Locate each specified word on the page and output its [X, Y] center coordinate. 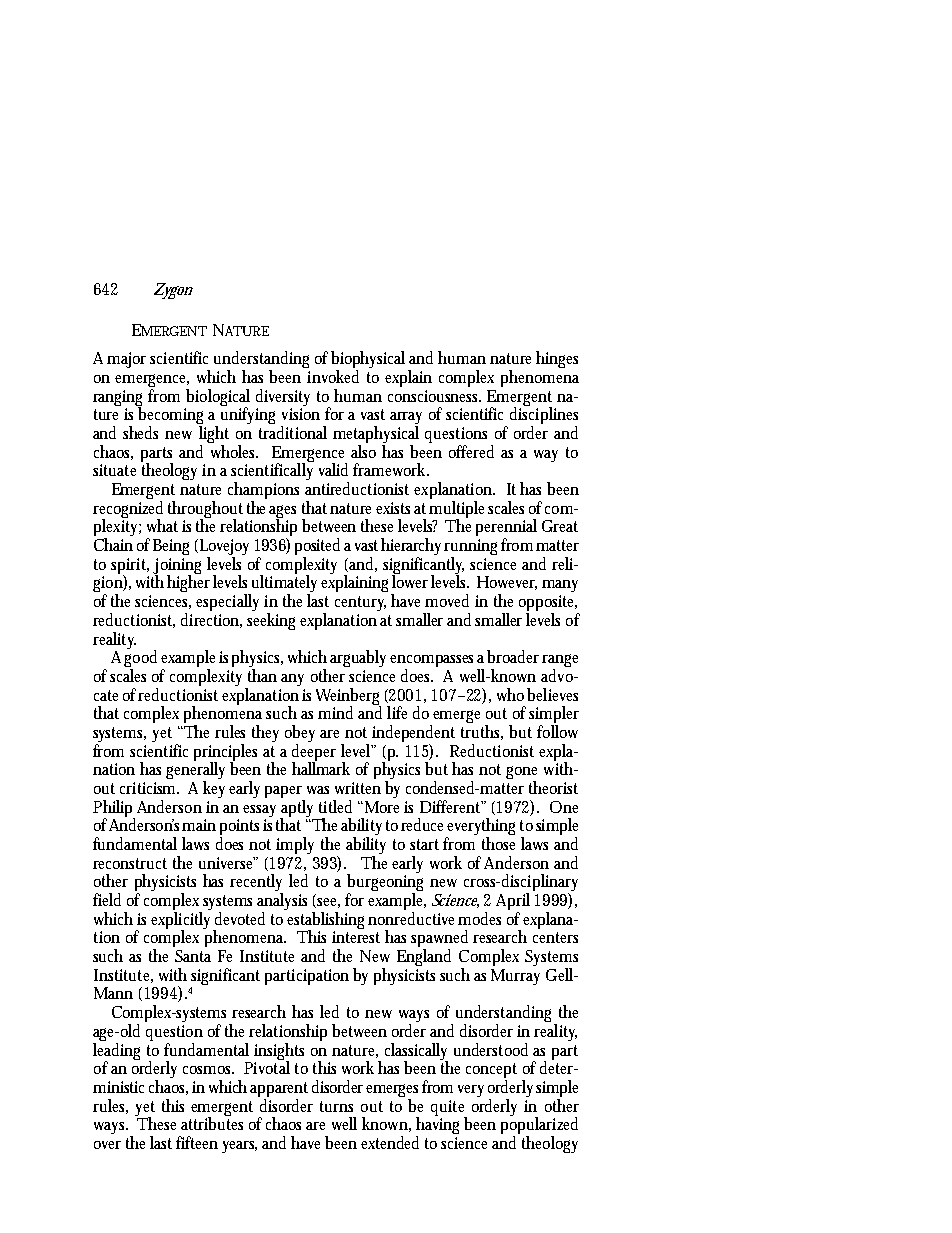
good [140, 659]
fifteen [197, 1142]
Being [171, 547]
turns [336, 1106]
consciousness [434, 396]
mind [335, 712]
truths [482, 732]
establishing [328, 922]
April [513, 903]
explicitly [183, 922]
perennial [506, 529]
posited [317, 548]
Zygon [173, 291]
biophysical [370, 361]
